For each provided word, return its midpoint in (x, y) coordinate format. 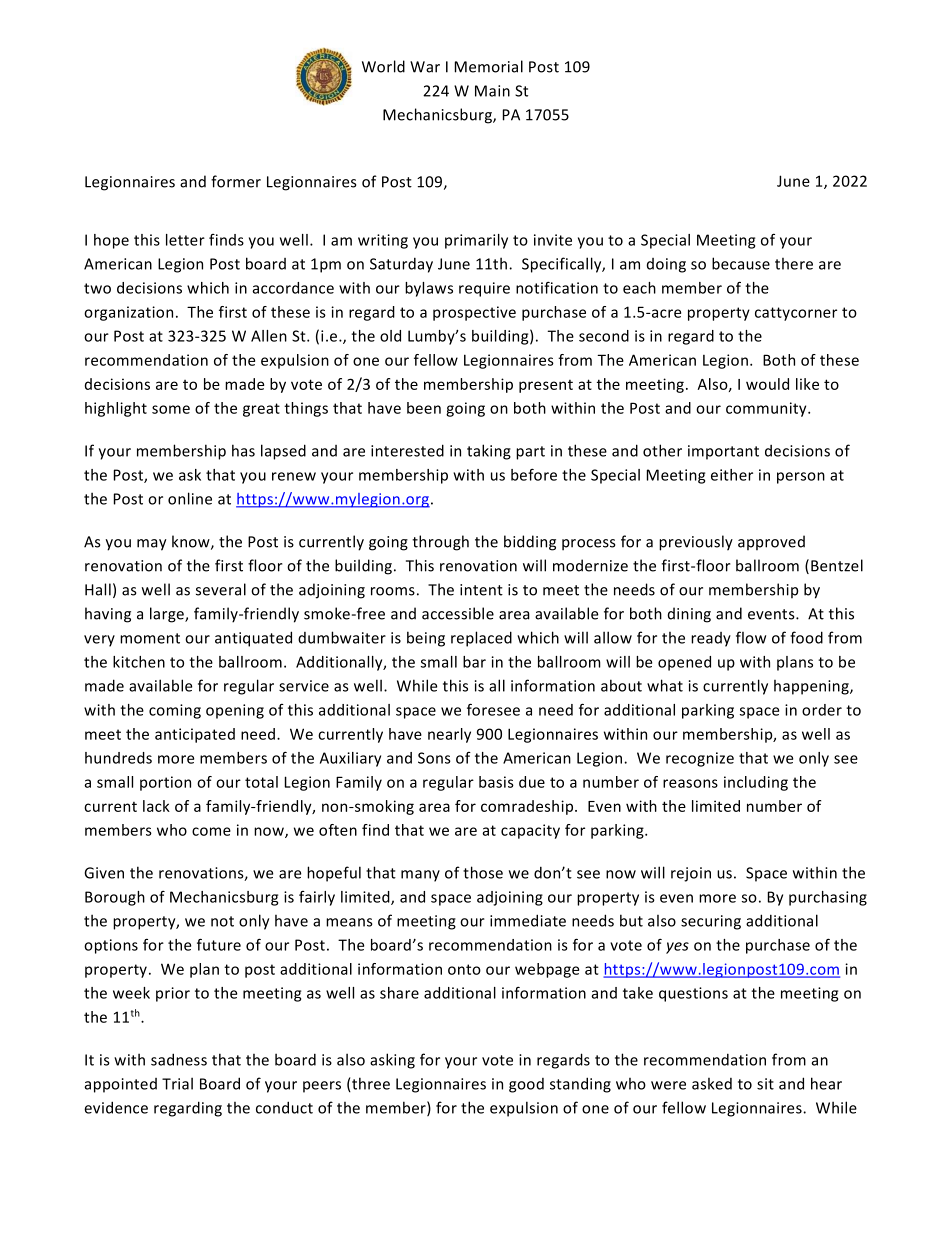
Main (492, 91)
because (741, 263)
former (236, 181)
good (526, 1085)
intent (481, 590)
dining (689, 615)
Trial (177, 1083)
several (221, 589)
